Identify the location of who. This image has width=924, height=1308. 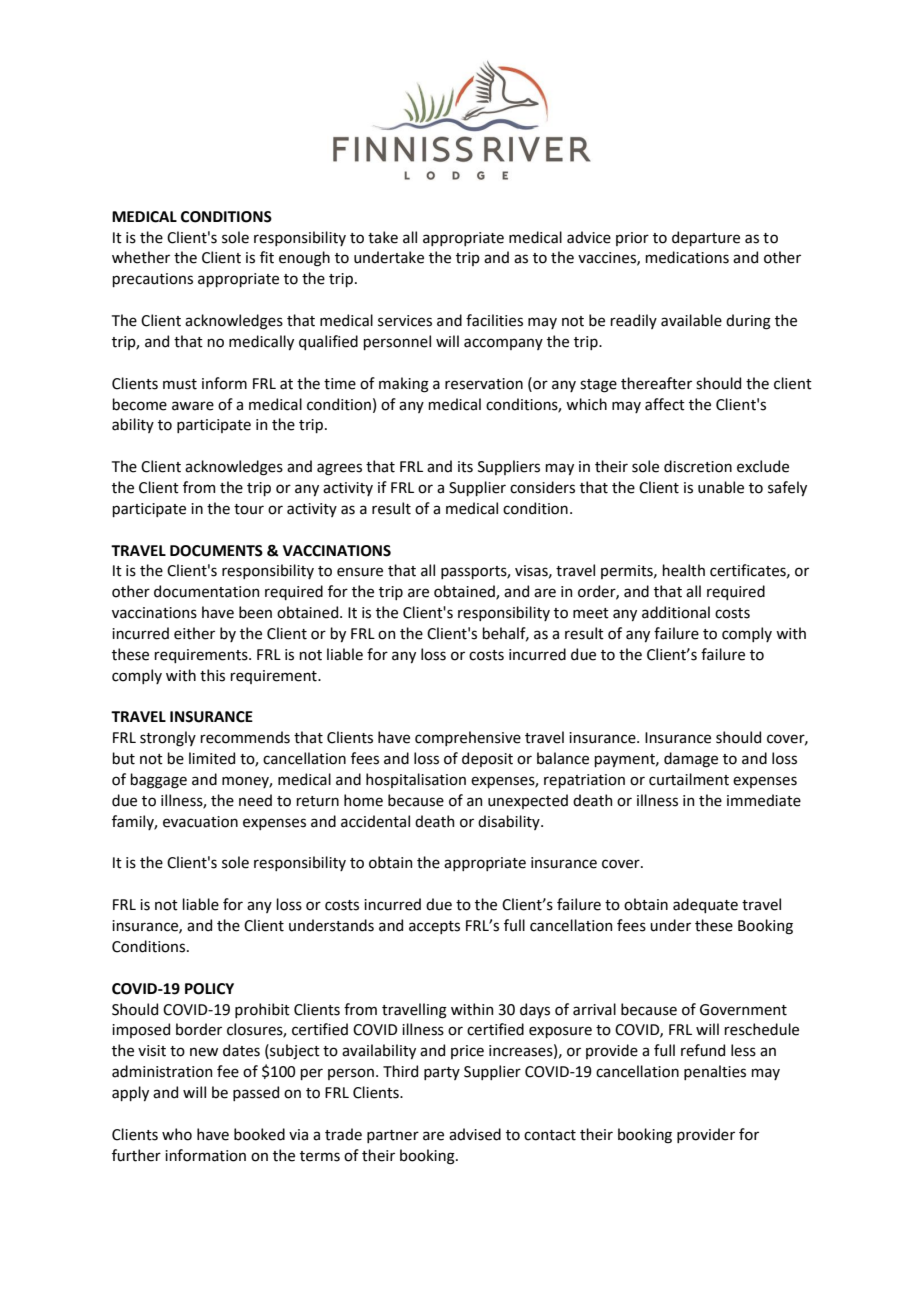
(177, 1134).
